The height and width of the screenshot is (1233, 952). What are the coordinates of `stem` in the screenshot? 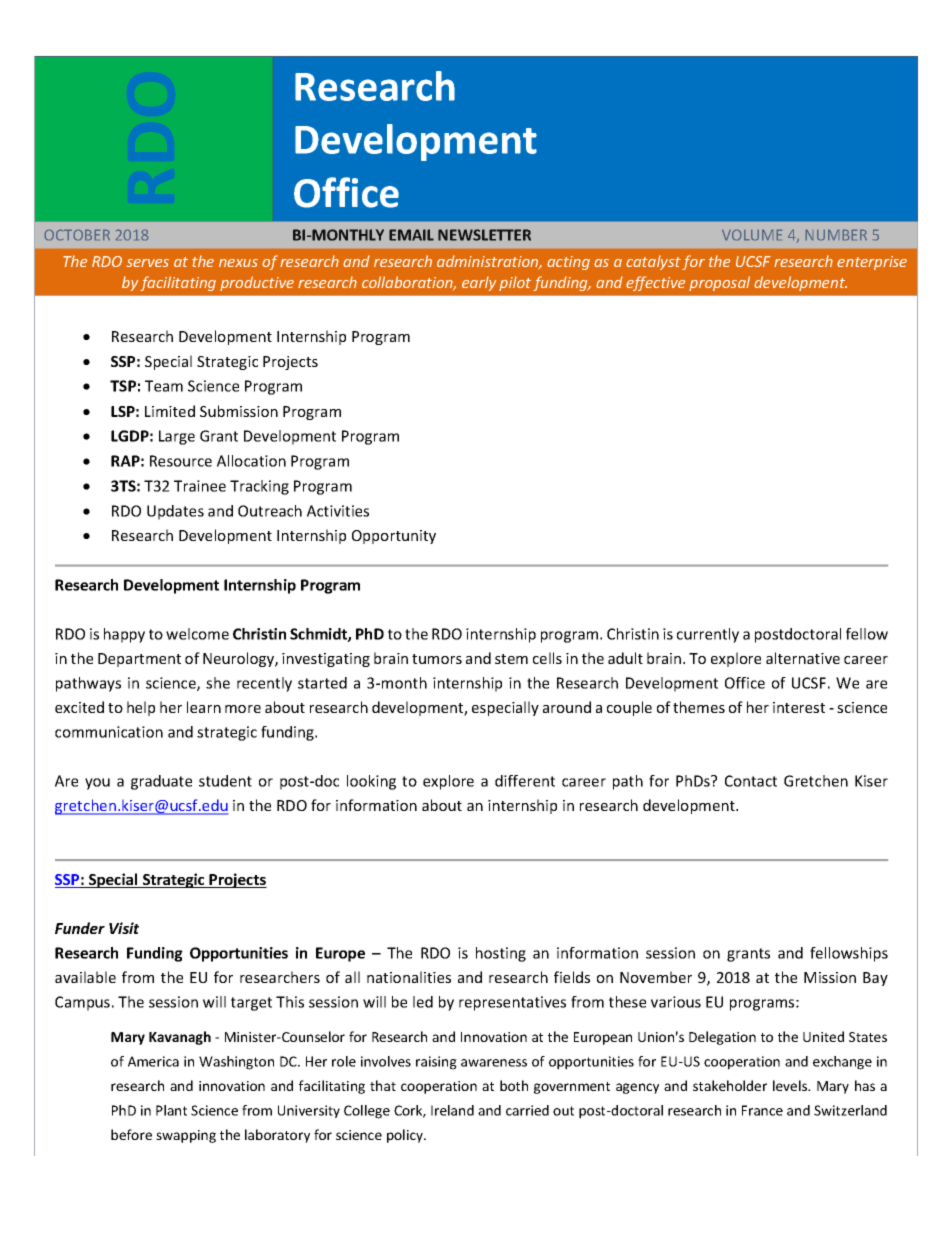 It's located at (511, 659).
